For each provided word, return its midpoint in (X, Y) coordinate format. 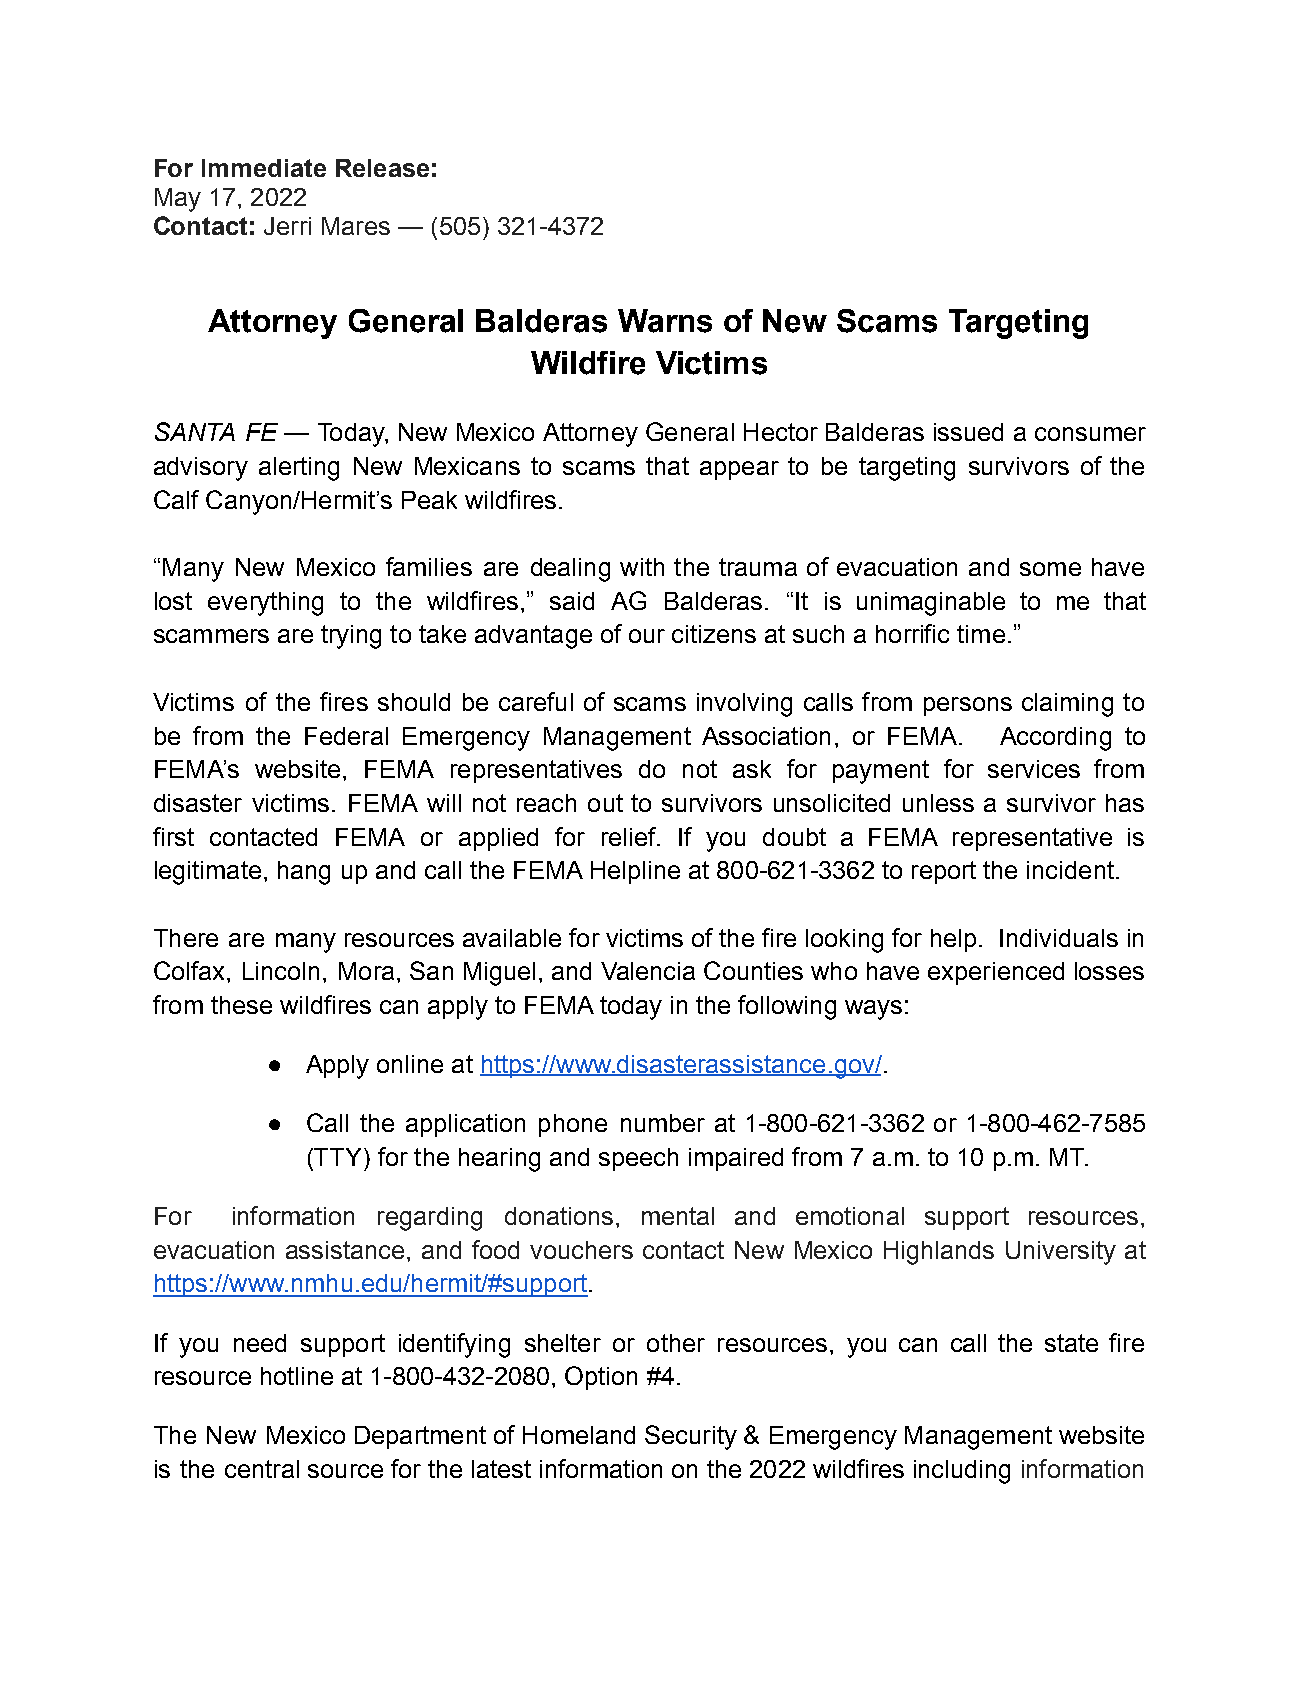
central (262, 1469)
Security (691, 1437)
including (962, 1472)
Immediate (264, 168)
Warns (665, 321)
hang (304, 873)
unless (938, 803)
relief (630, 836)
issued (968, 432)
